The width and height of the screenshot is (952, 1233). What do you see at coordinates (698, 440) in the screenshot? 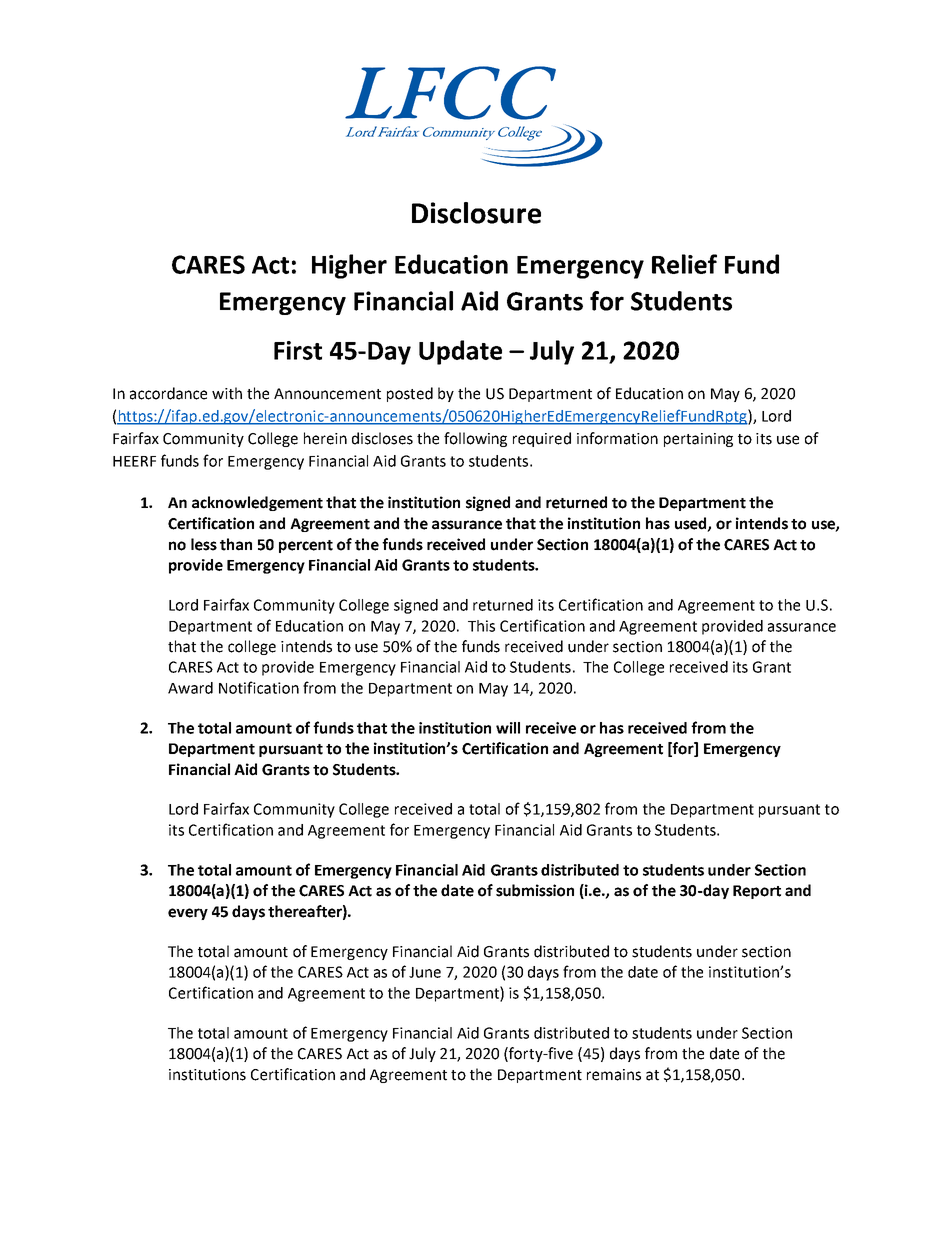
I see `pertaining` at bounding box center [698, 440].
